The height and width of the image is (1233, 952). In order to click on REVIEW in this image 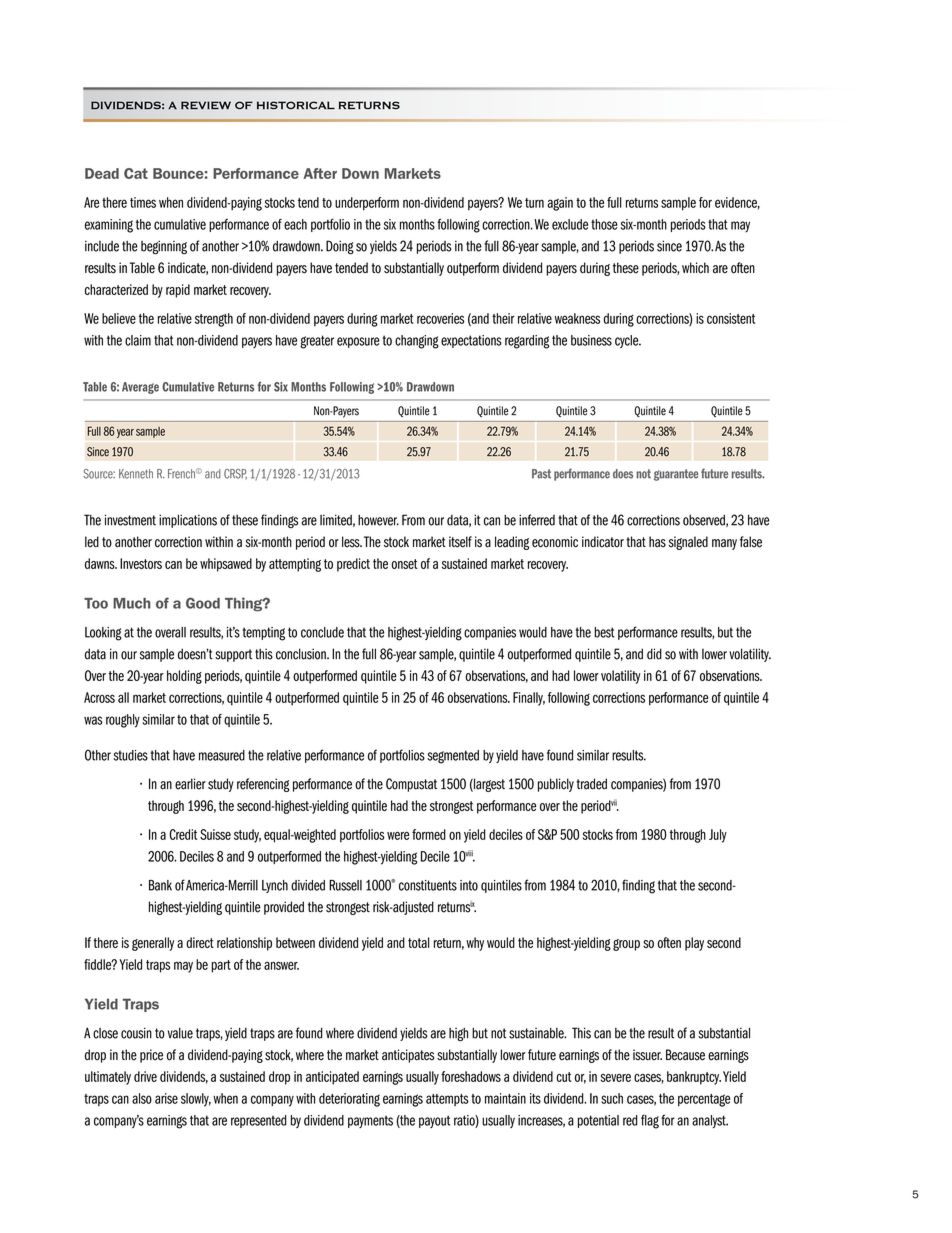, I will do `click(206, 105)`.
